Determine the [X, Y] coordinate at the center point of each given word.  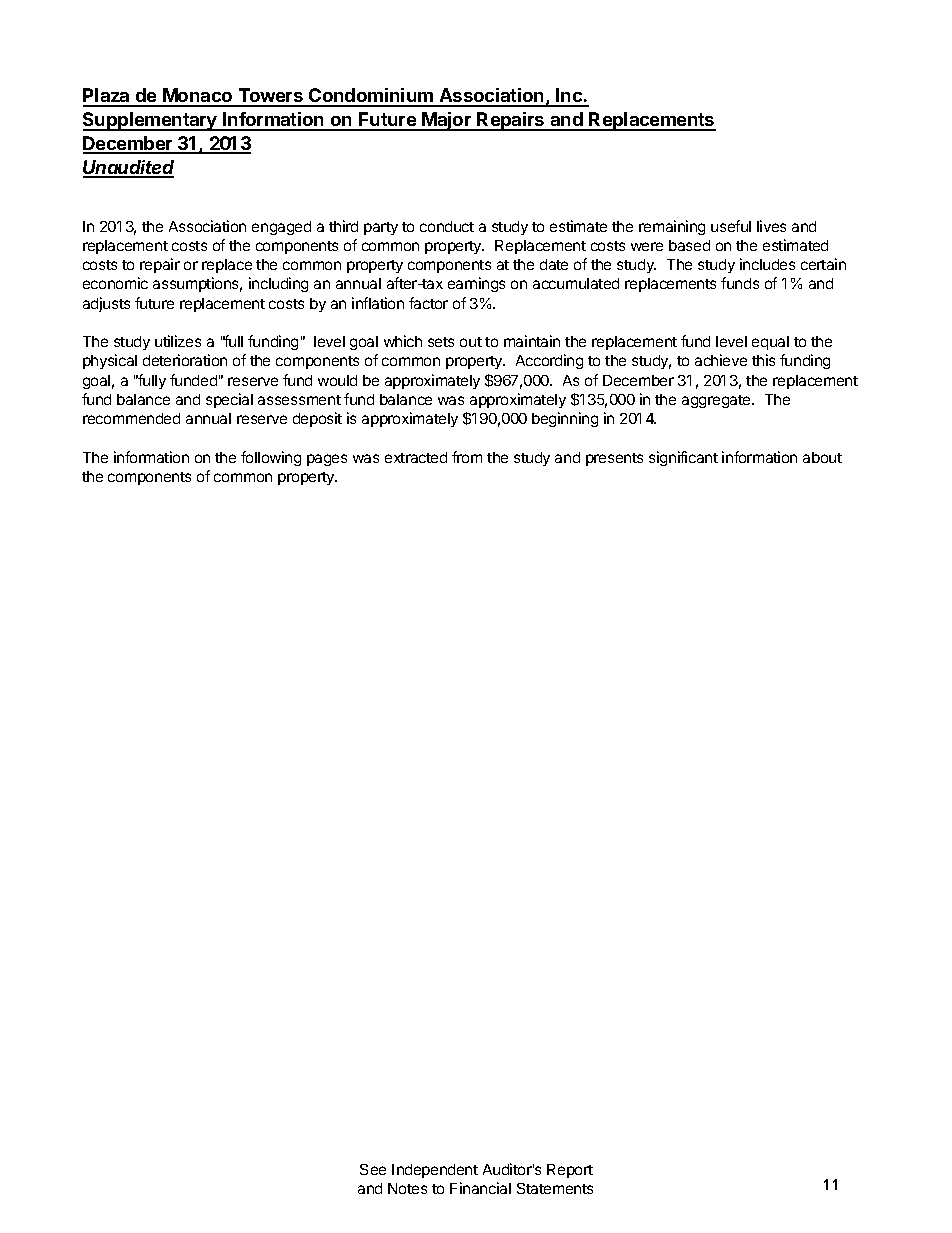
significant [683, 458]
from [467, 457]
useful [731, 226]
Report [570, 1171]
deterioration [185, 360]
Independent [435, 1171]
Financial [480, 1188]
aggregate [717, 401]
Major [447, 121]
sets [441, 342]
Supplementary [151, 121]
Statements [555, 1188]
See [373, 1169]
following [271, 458]
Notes [407, 1188]
